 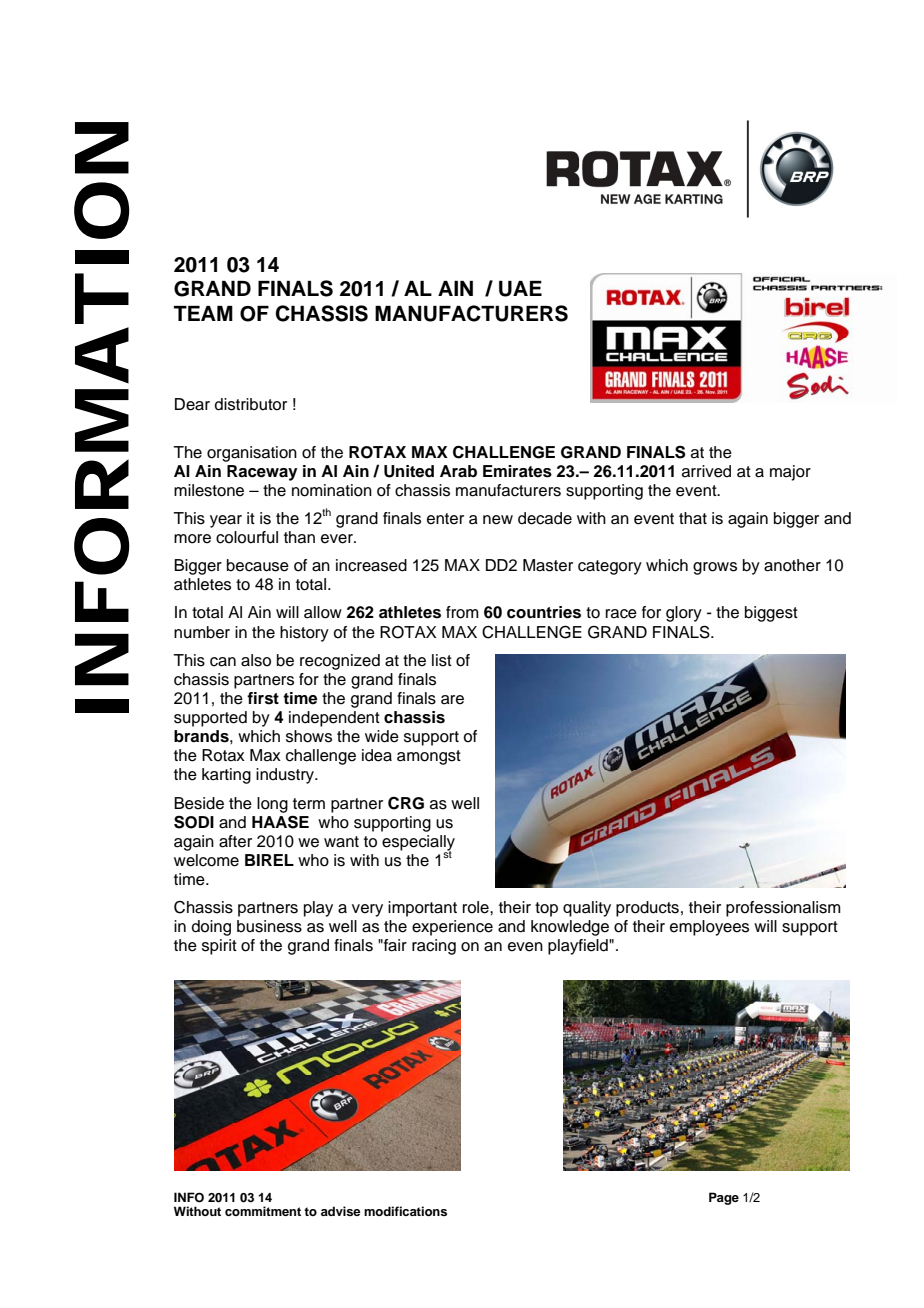 I want to click on glory, so click(x=684, y=614).
